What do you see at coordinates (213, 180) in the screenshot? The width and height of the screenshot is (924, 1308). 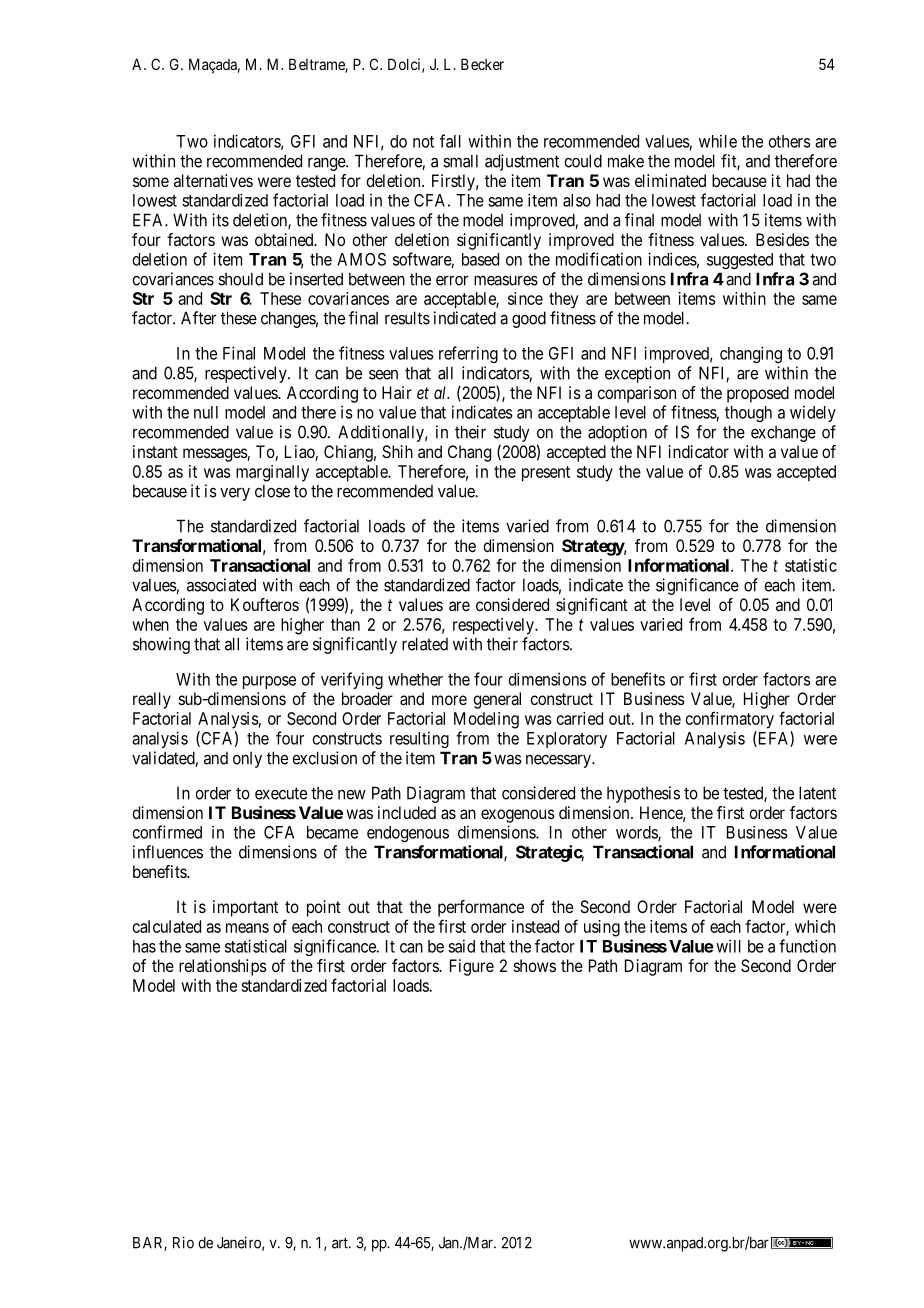 I see `alternatives` at bounding box center [213, 180].
